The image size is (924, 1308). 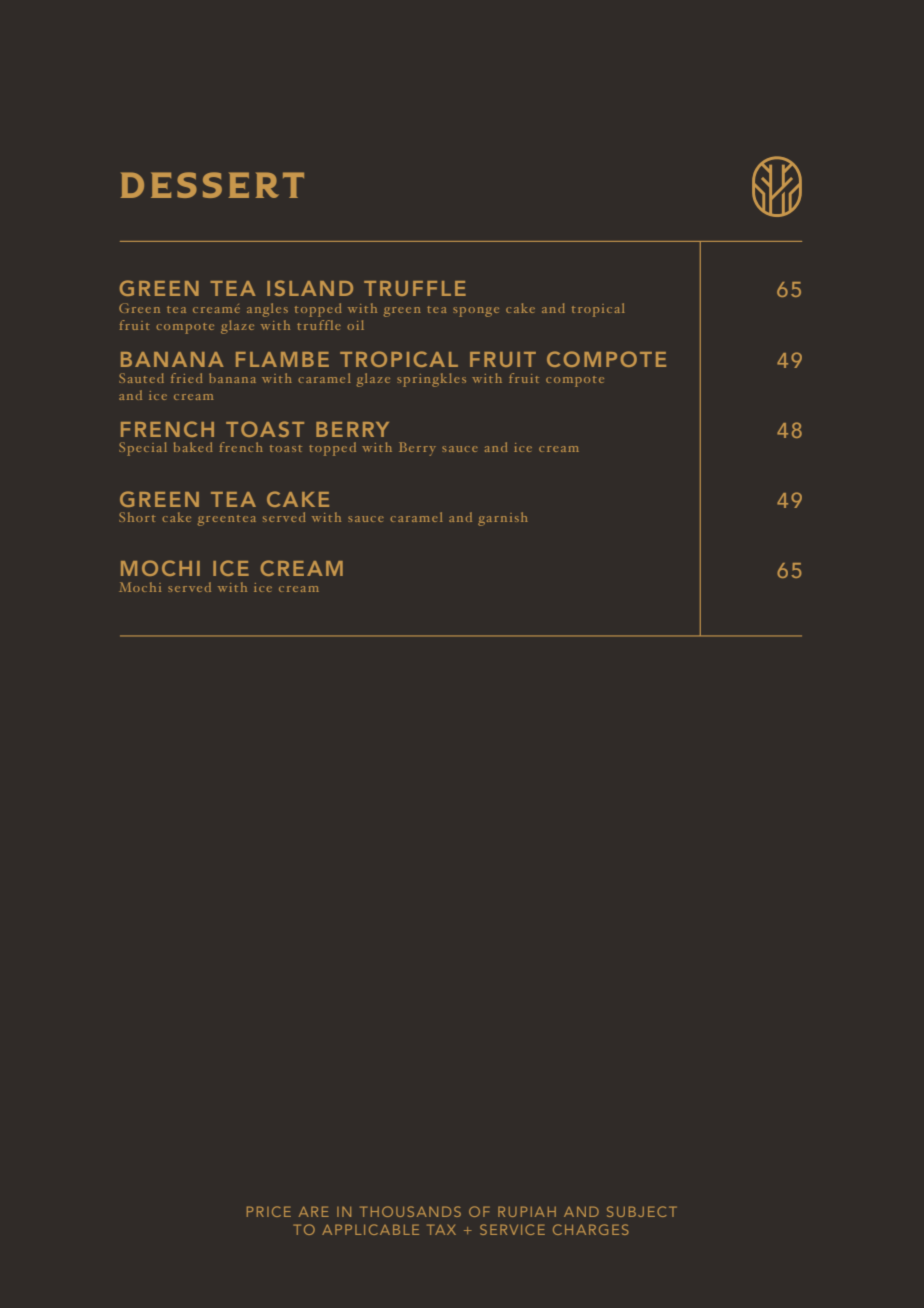 What do you see at coordinates (527, 1211) in the screenshot?
I see `RUPIAH` at bounding box center [527, 1211].
